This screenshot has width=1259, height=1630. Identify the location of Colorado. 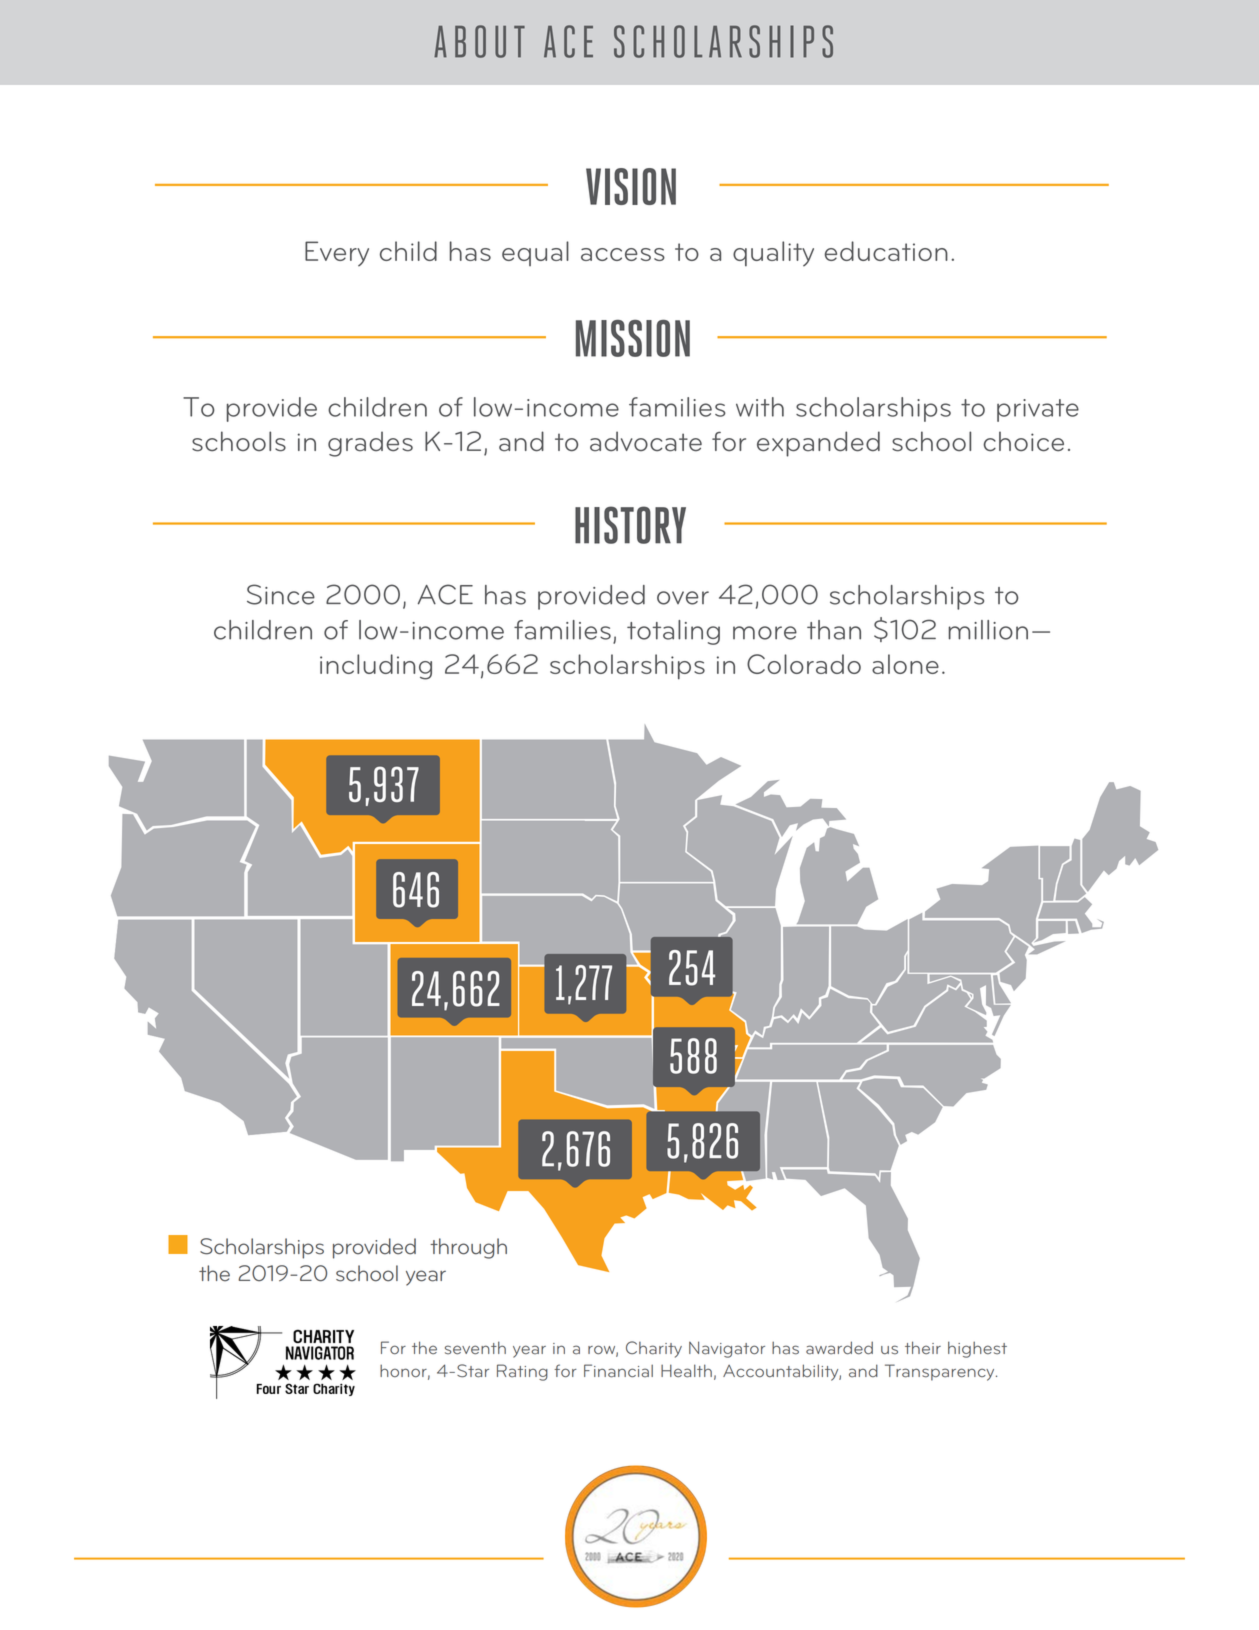
(804, 664).
